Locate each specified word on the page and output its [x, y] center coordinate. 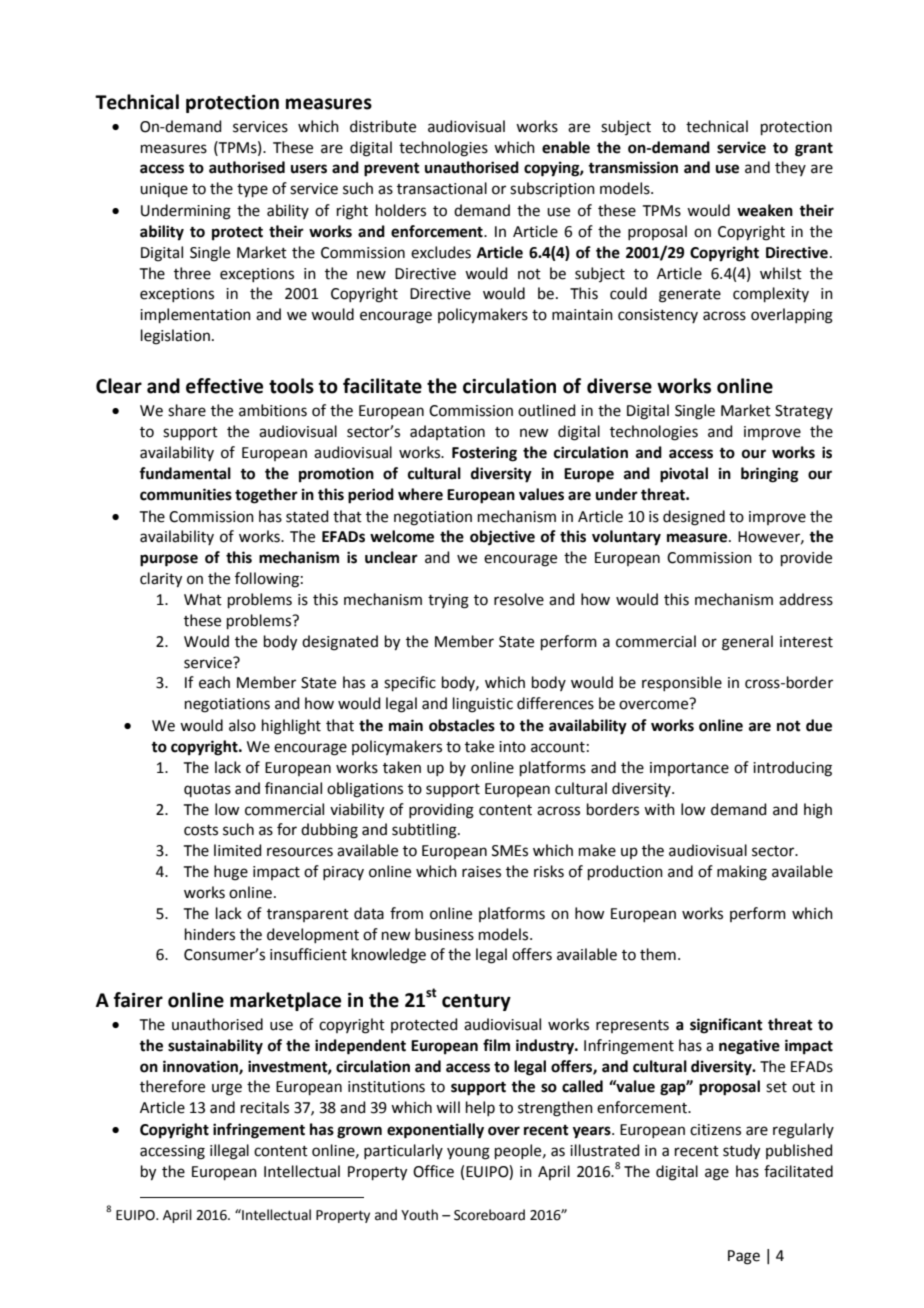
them [658, 954]
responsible [682, 683]
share [187, 410]
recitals [265, 1107]
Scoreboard [489, 1215]
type [252, 190]
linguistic [483, 705]
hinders [210, 934]
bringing [770, 475]
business [444, 934]
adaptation [447, 432]
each [214, 682]
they [790, 168]
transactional [442, 188]
